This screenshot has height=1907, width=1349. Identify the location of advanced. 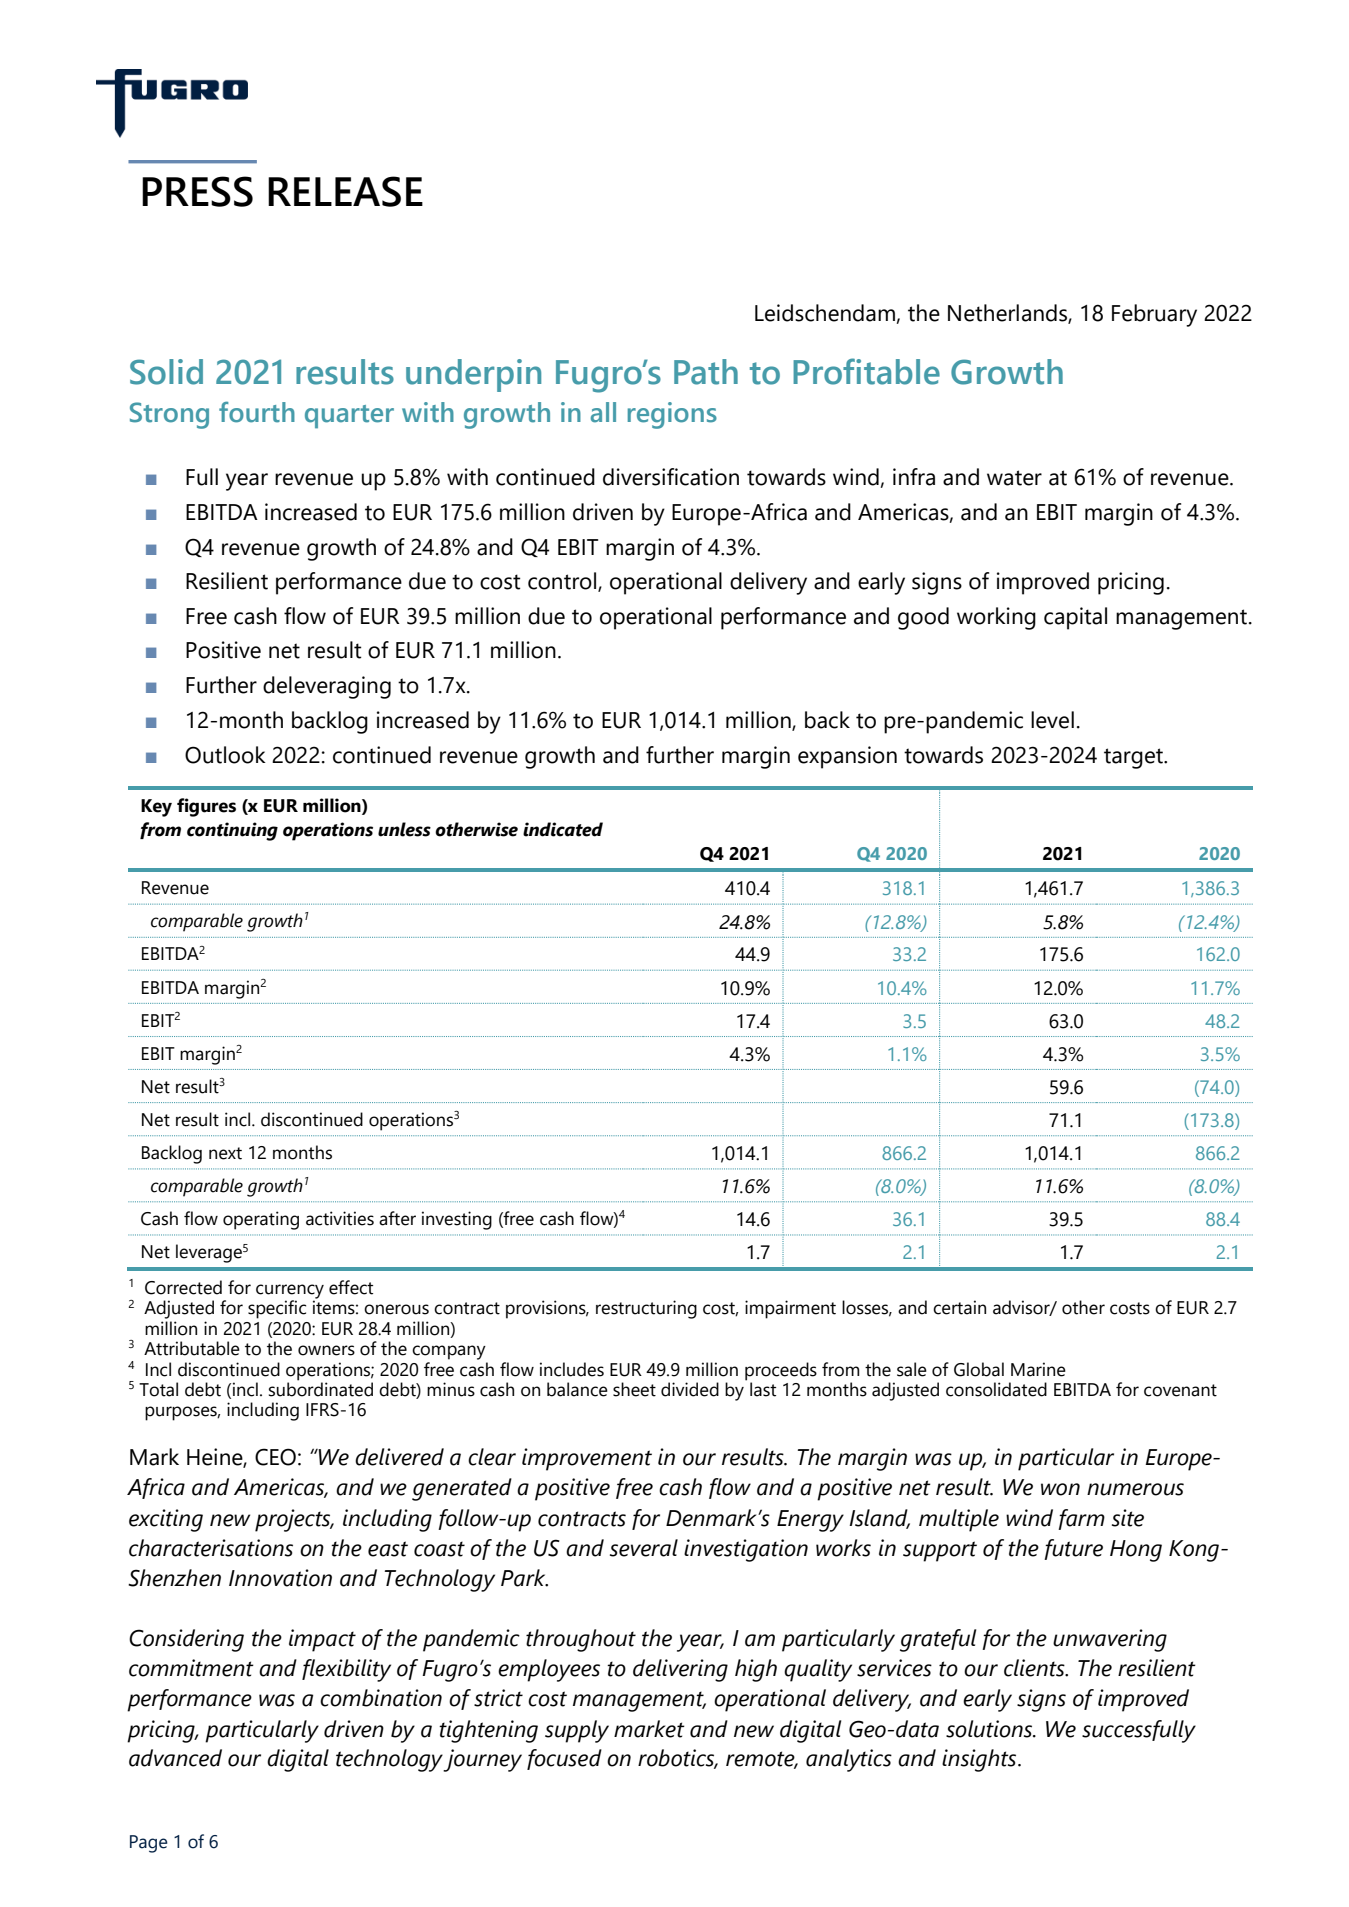
(175, 1758).
